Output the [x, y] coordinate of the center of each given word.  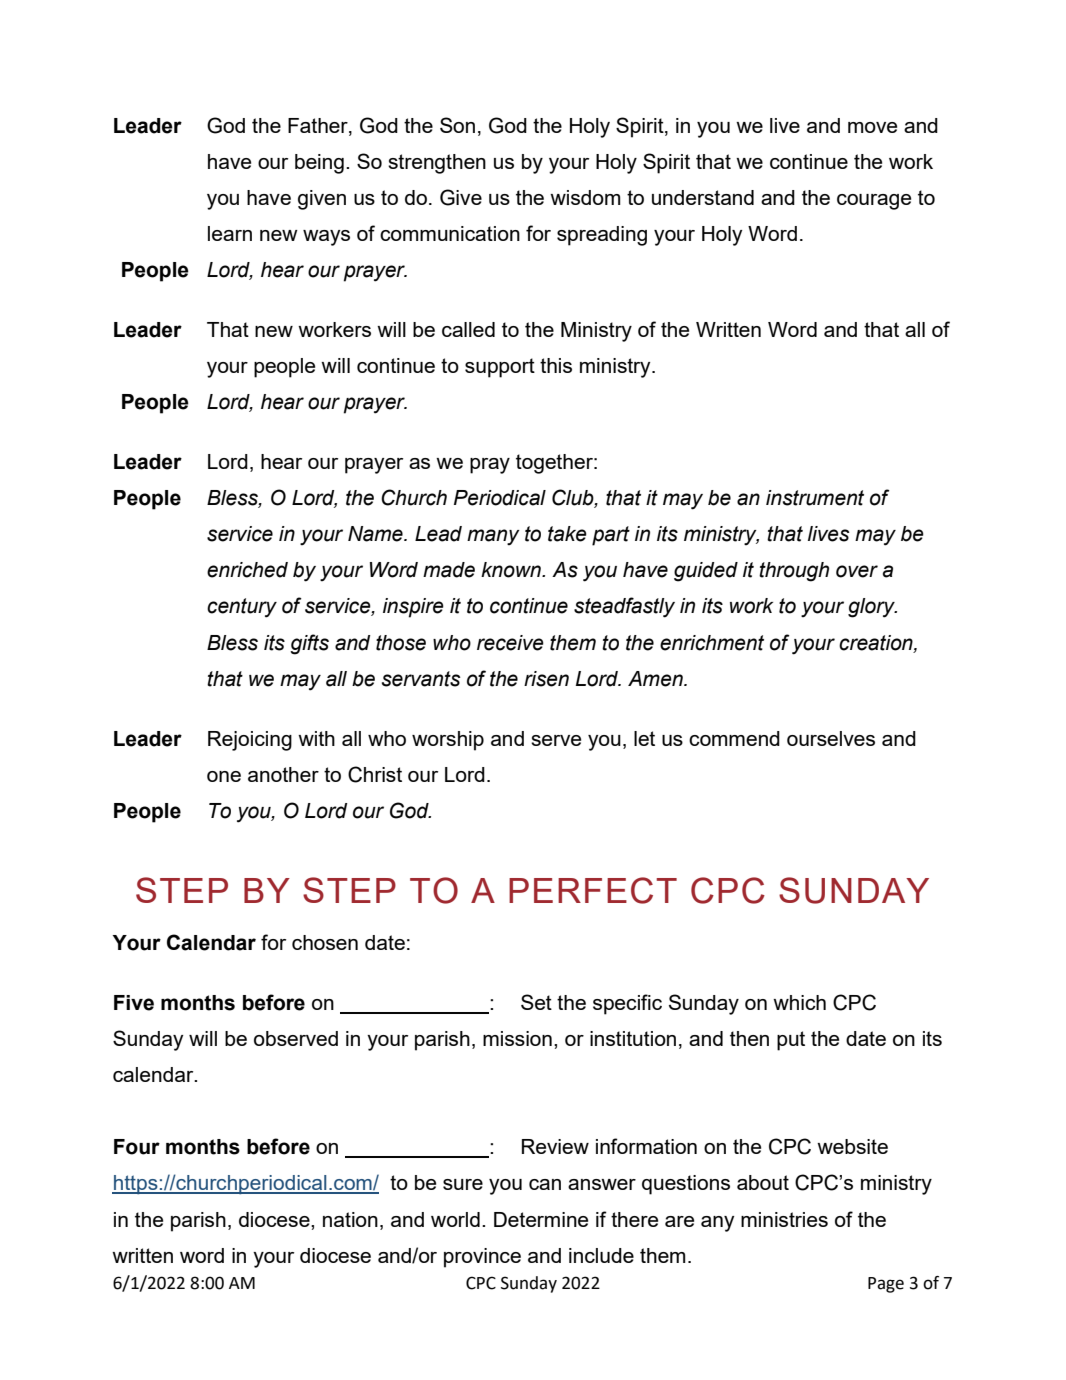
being [319, 164]
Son [457, 125]
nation [350, 1219]
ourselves [831, 738]
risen [546, 679]
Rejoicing [250, 741]
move [872, 127]
